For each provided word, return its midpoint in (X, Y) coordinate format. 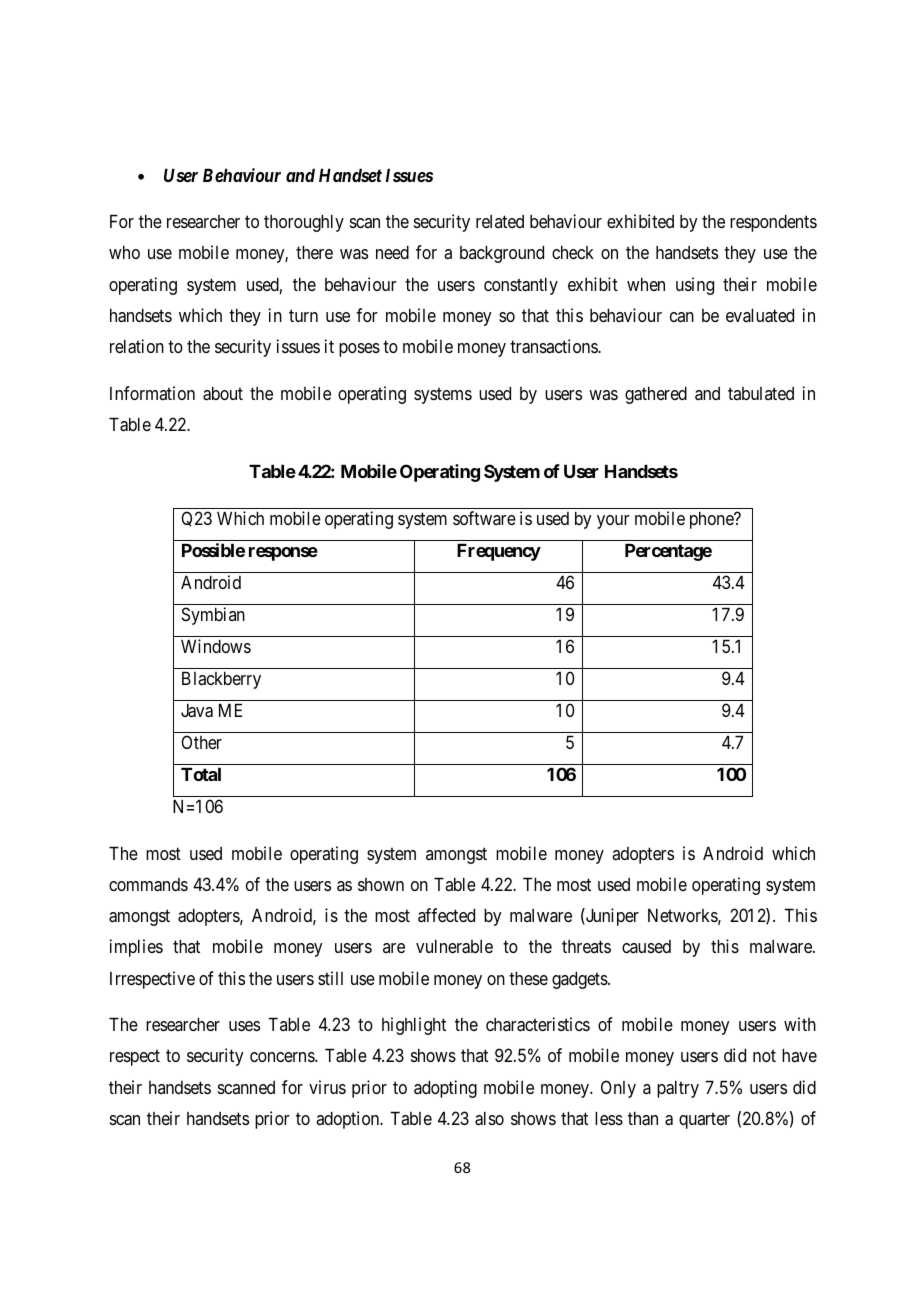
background (502, 254)
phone (712, 520)
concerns (283, 1057)
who (124, 252)
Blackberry (221, 680)
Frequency (499, 552)
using (695, 286)
